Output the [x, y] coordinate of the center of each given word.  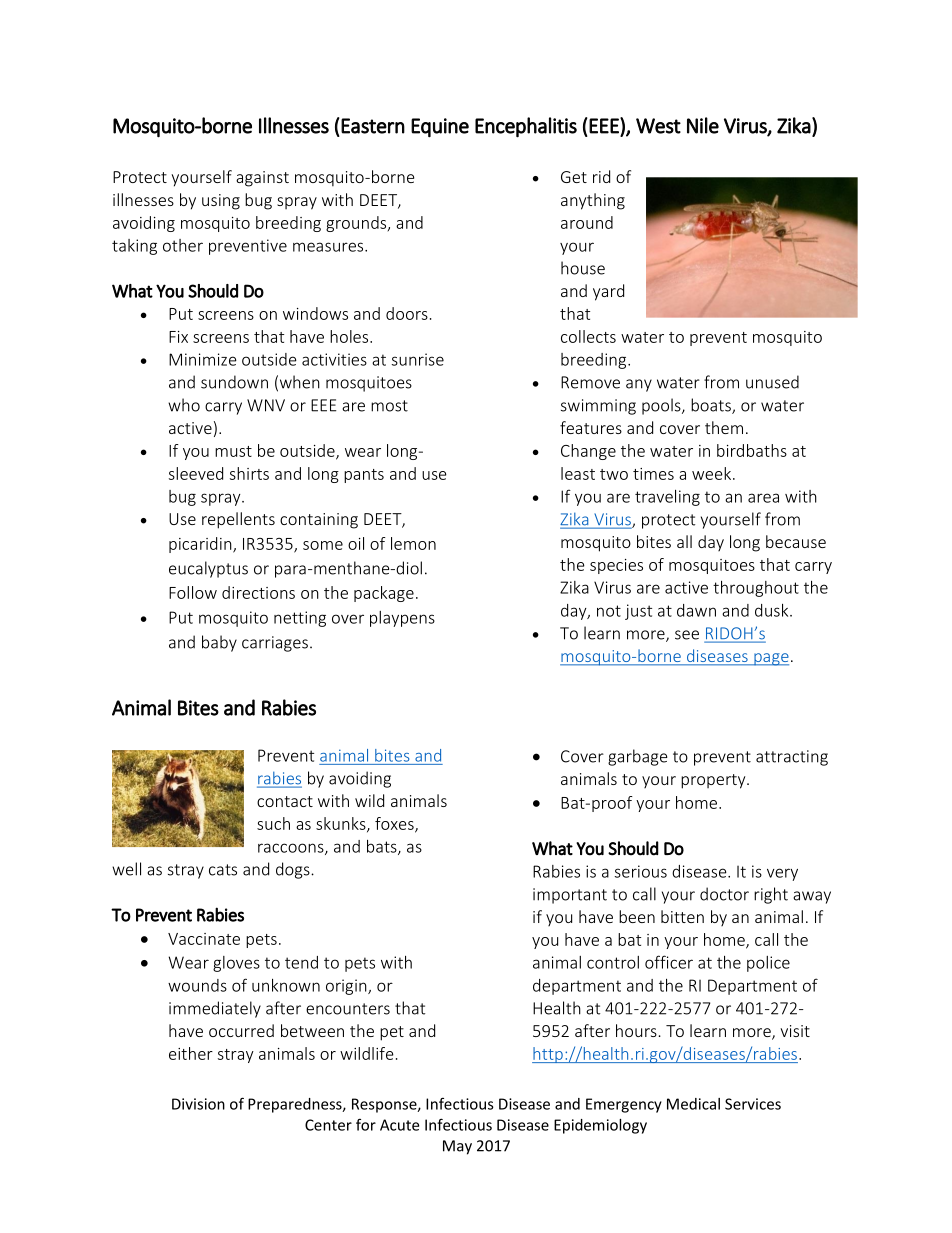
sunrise [418, 359]
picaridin [201, 545]
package [384, 594]
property [714, 781]
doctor [724, 894]
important [570, 896]
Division [198, 1104]
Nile [703, 125]
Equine [440, 128]
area [763, 498]
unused [772, 382]
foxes [395, 824]
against [262, 179]
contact [285, 801]
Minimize [203, 359]
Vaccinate [204, 939]
